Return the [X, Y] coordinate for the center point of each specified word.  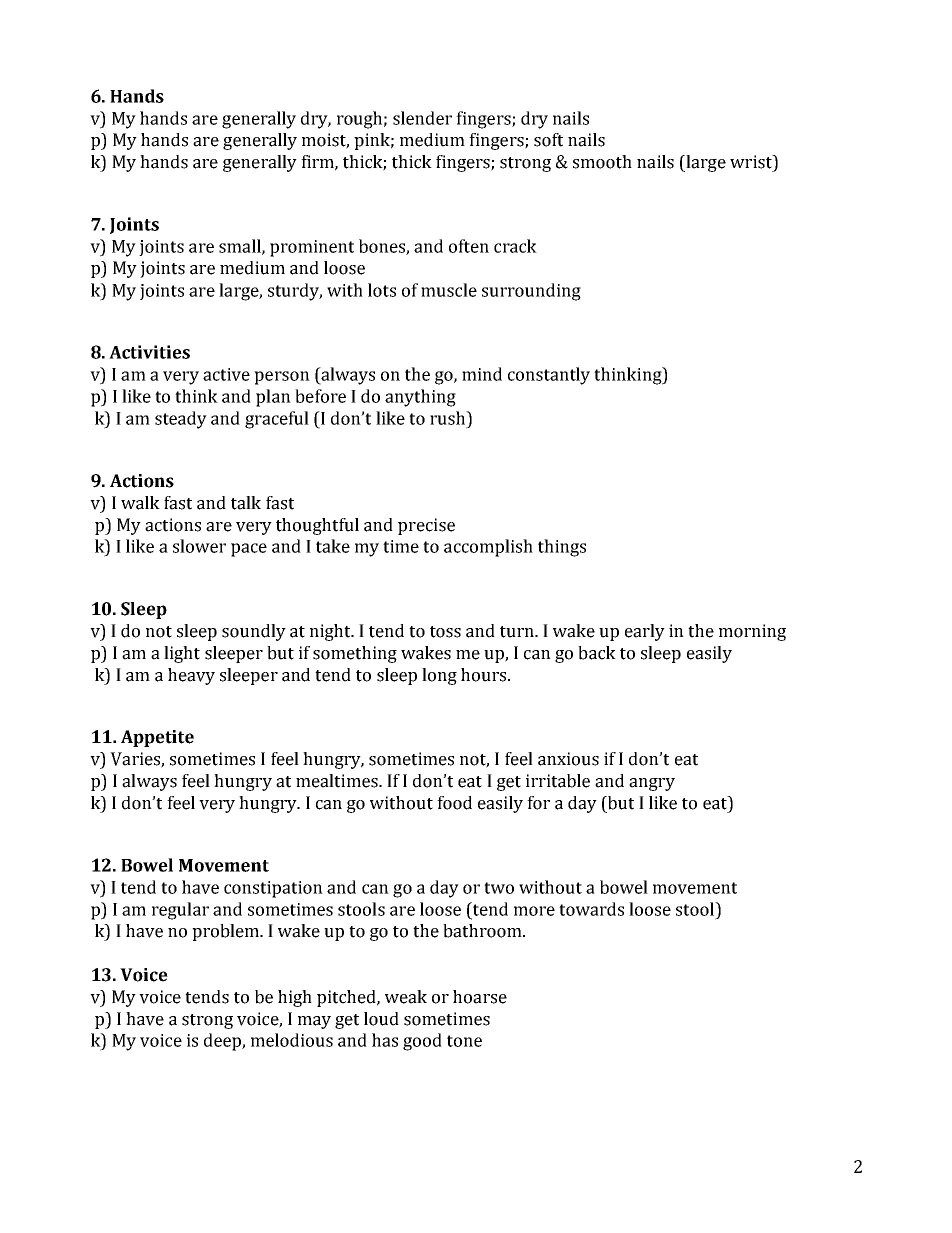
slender [422, 118]
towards [591, 909]
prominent [312, 248]
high [295, 998]
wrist [752, 162]
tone [464, 1041]
